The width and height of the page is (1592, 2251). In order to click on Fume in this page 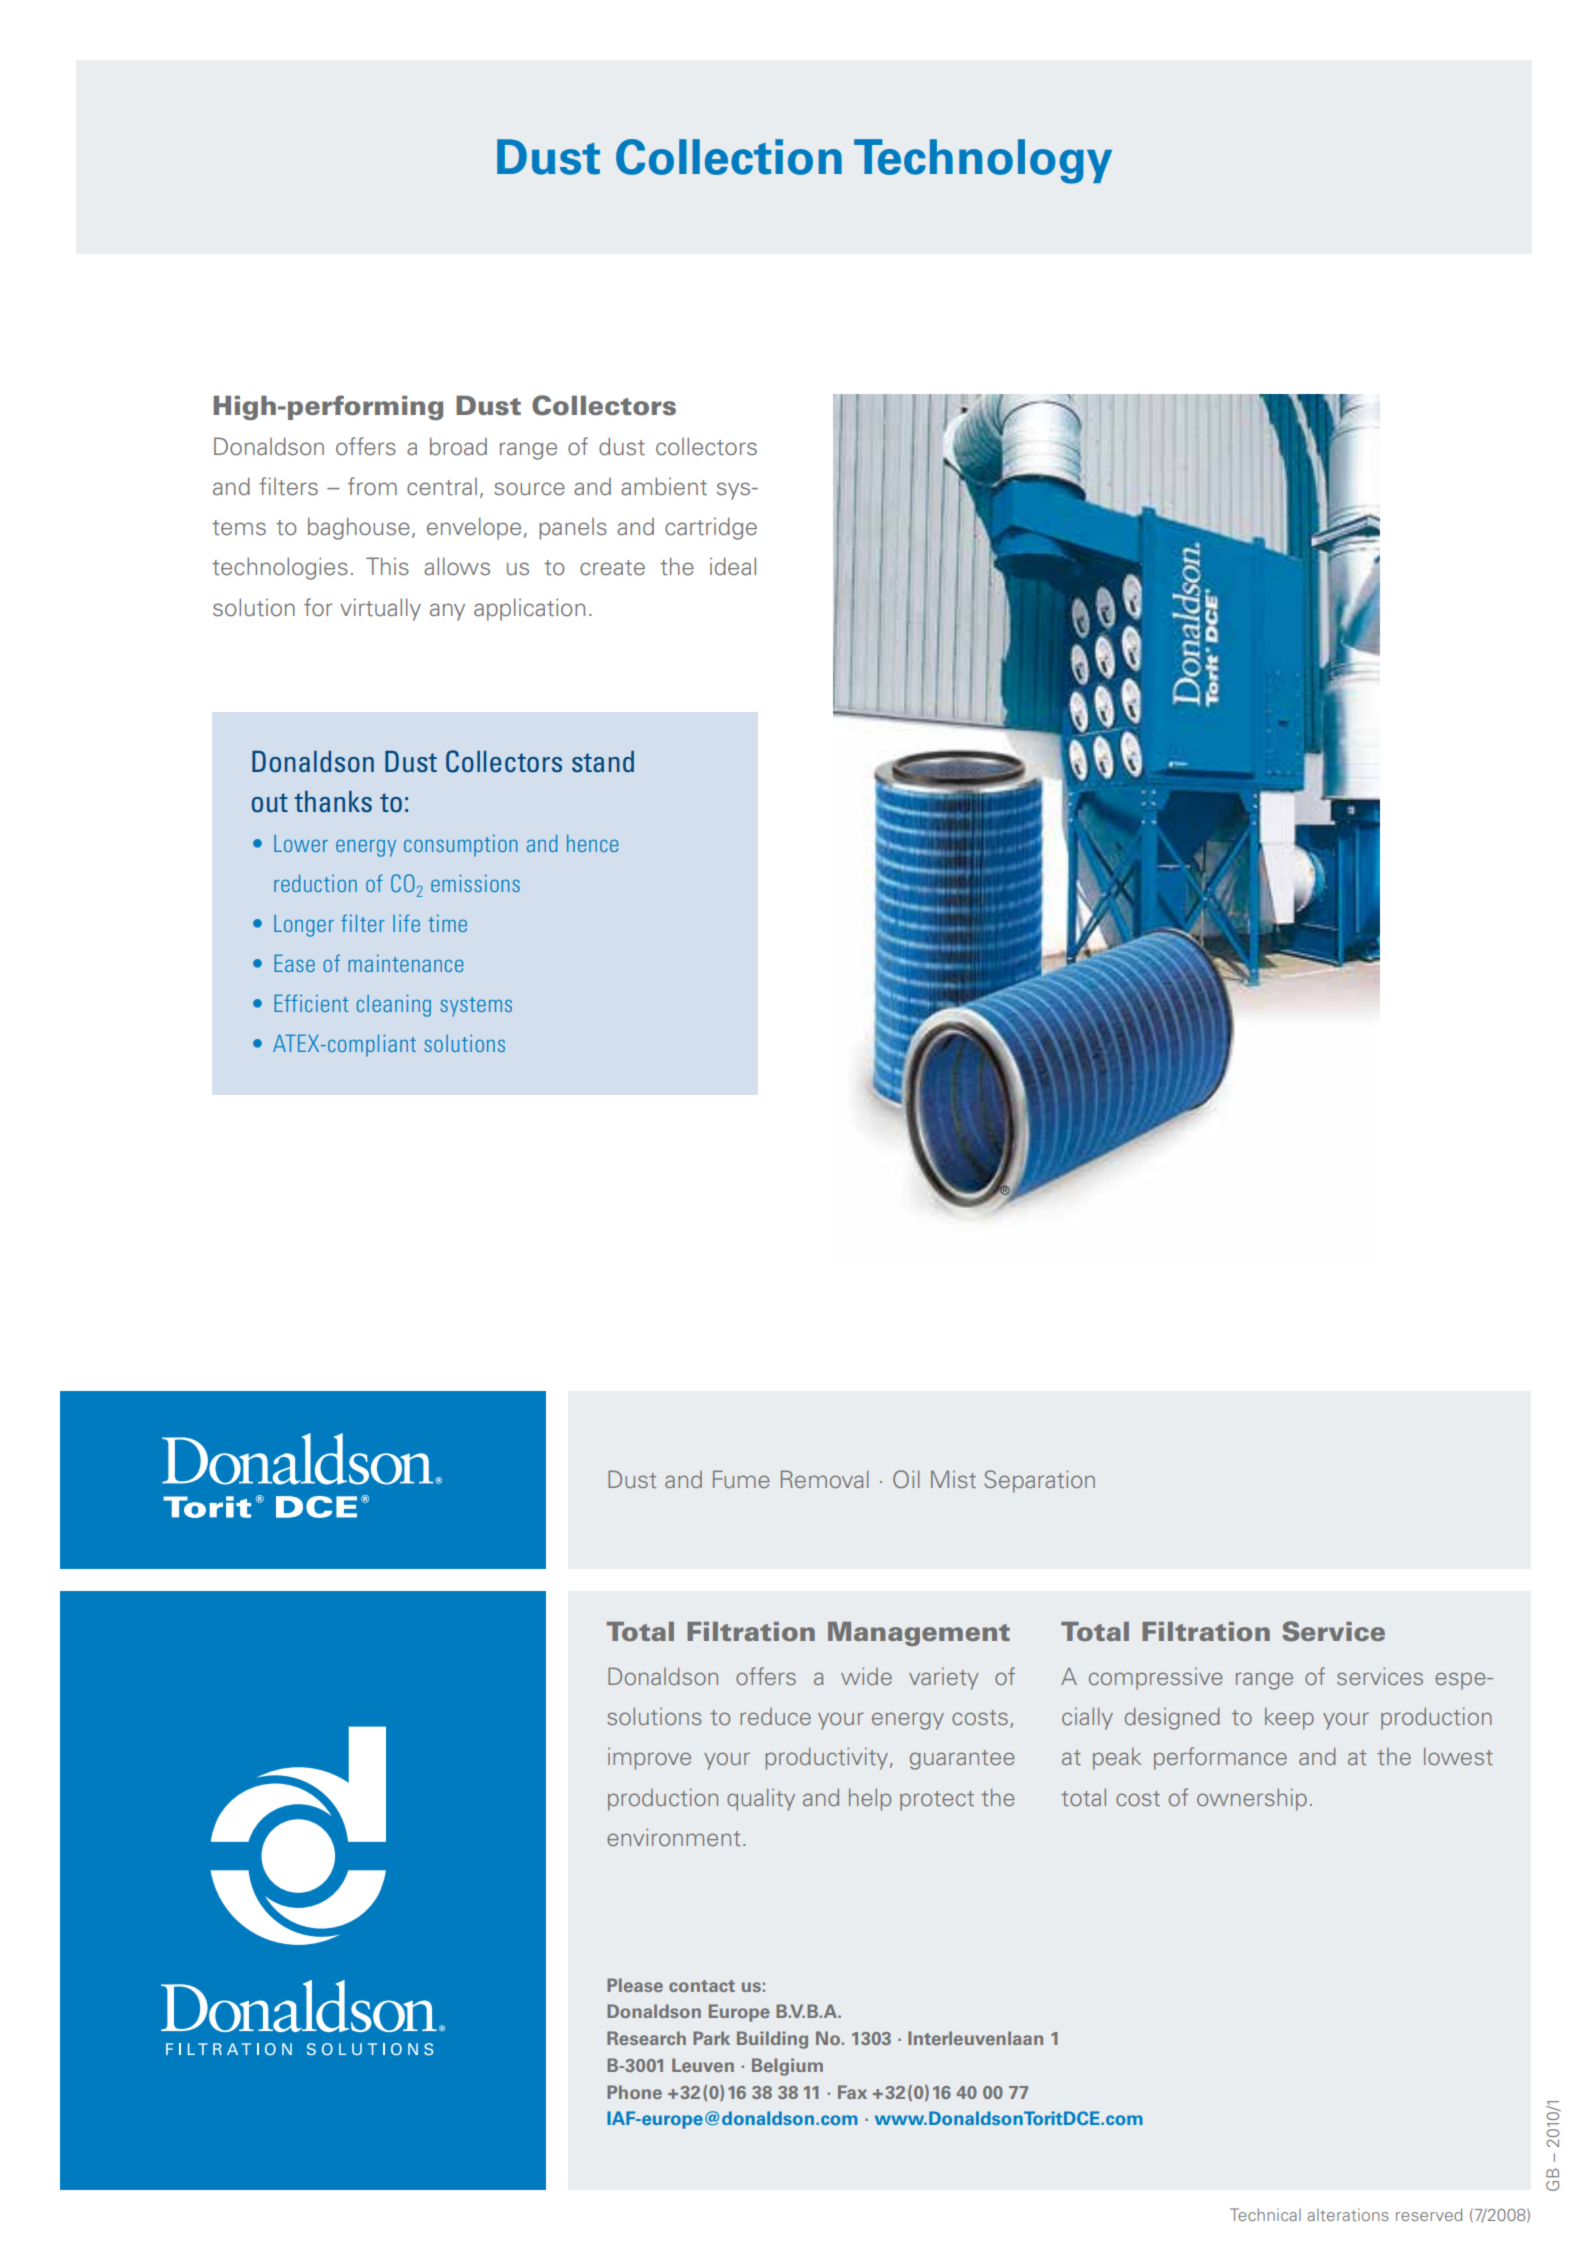, I will do `click(741, 1479)`.
